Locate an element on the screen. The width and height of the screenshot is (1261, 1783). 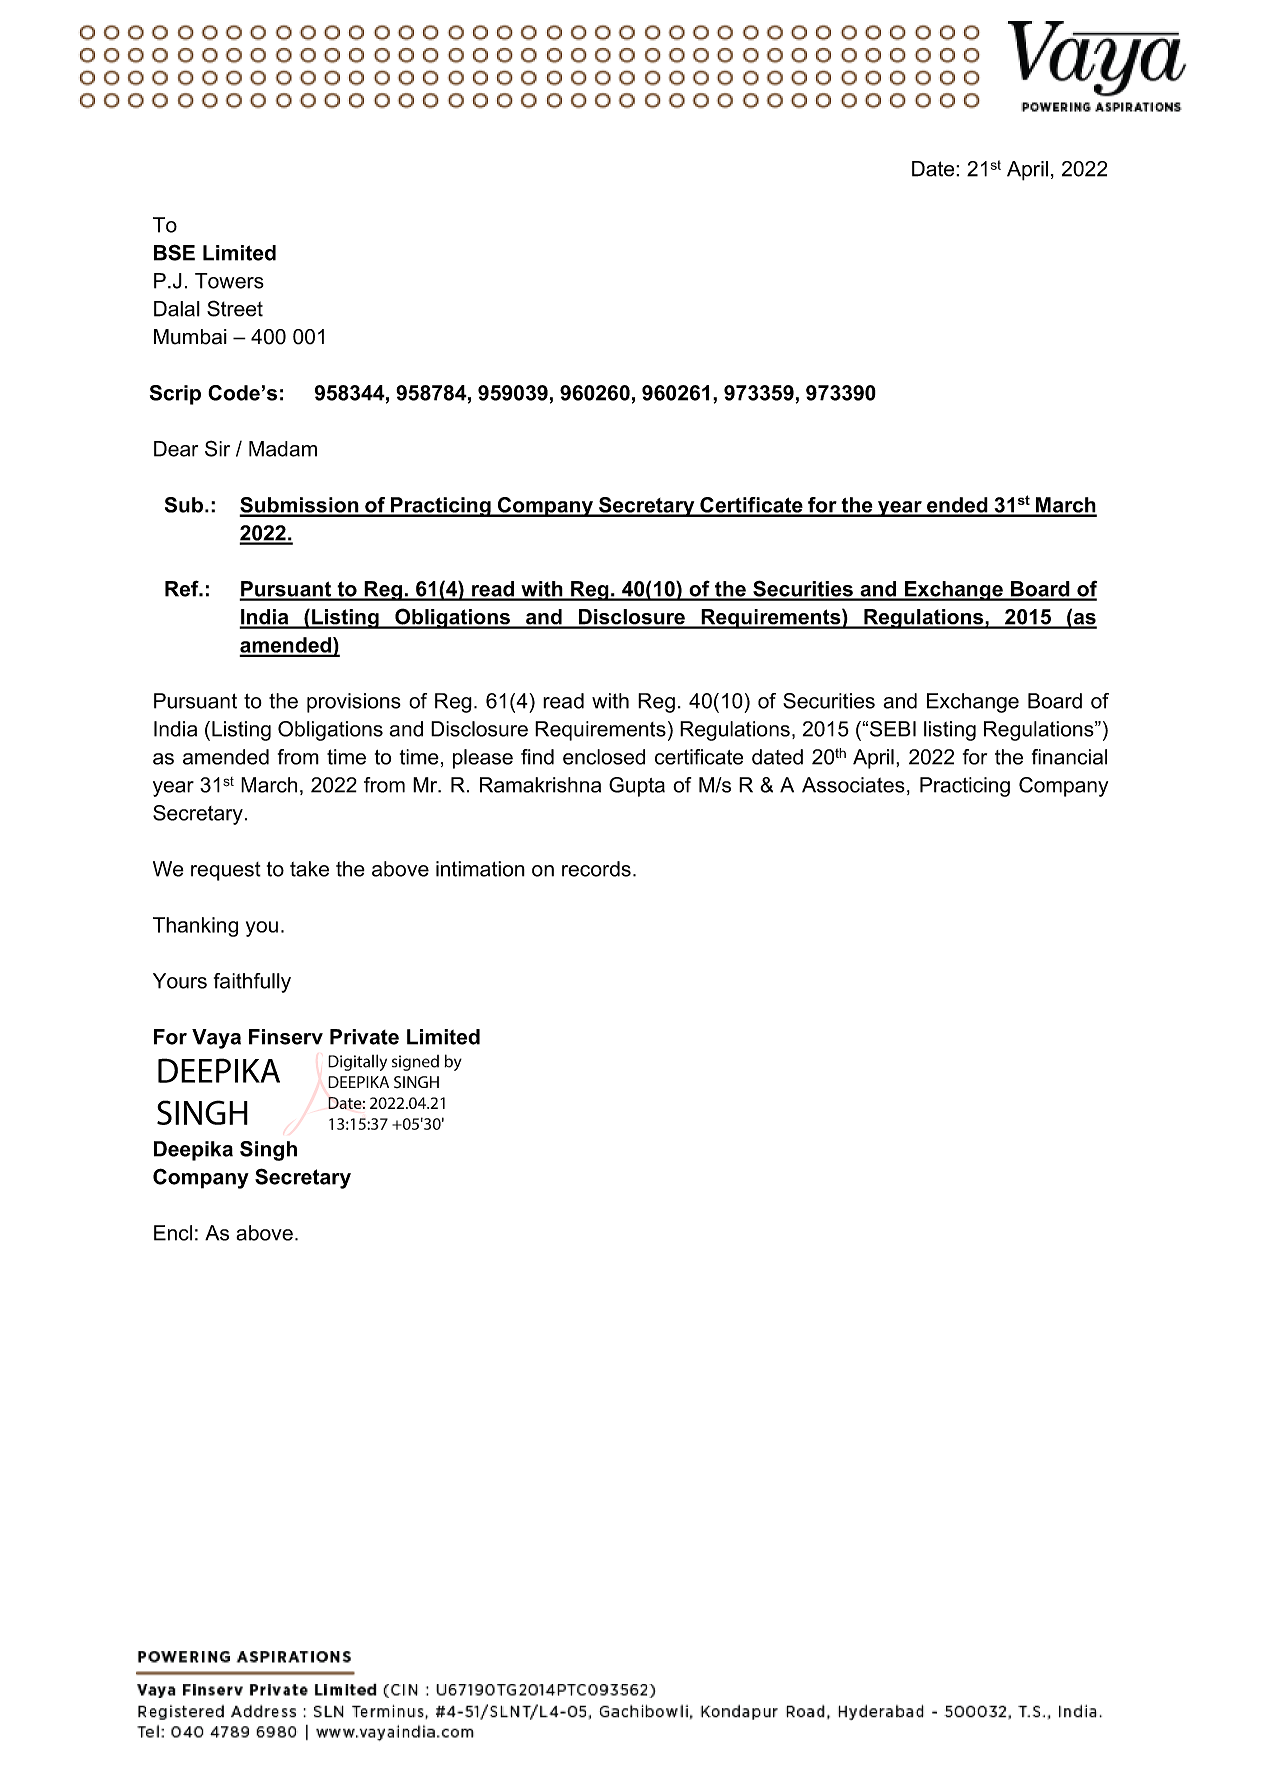
records is located at coordinates (596, 869).
